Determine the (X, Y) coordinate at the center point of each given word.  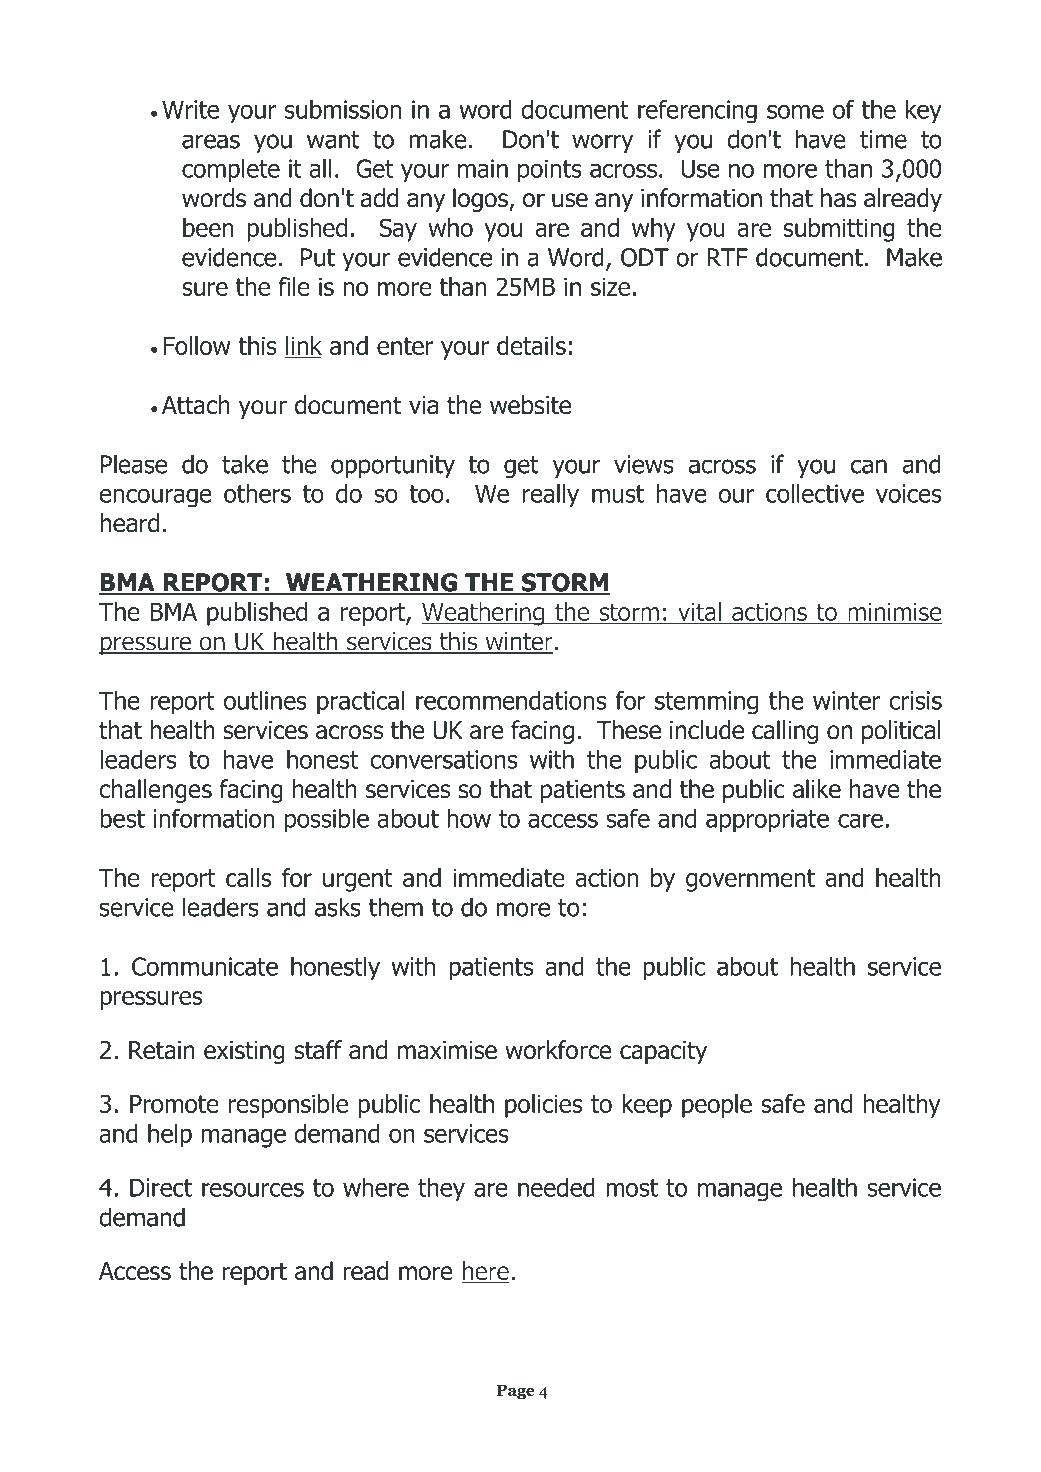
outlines (265, 700)
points (550, 171)
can (869, 466)
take (245, 464)
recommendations (511, 700)
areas (211, 141)
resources (253, 1189)
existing (244, 1052)
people (717, 1106)
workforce (558, 1050)
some (795, 111)
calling (785, 732)
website (530, 405)
